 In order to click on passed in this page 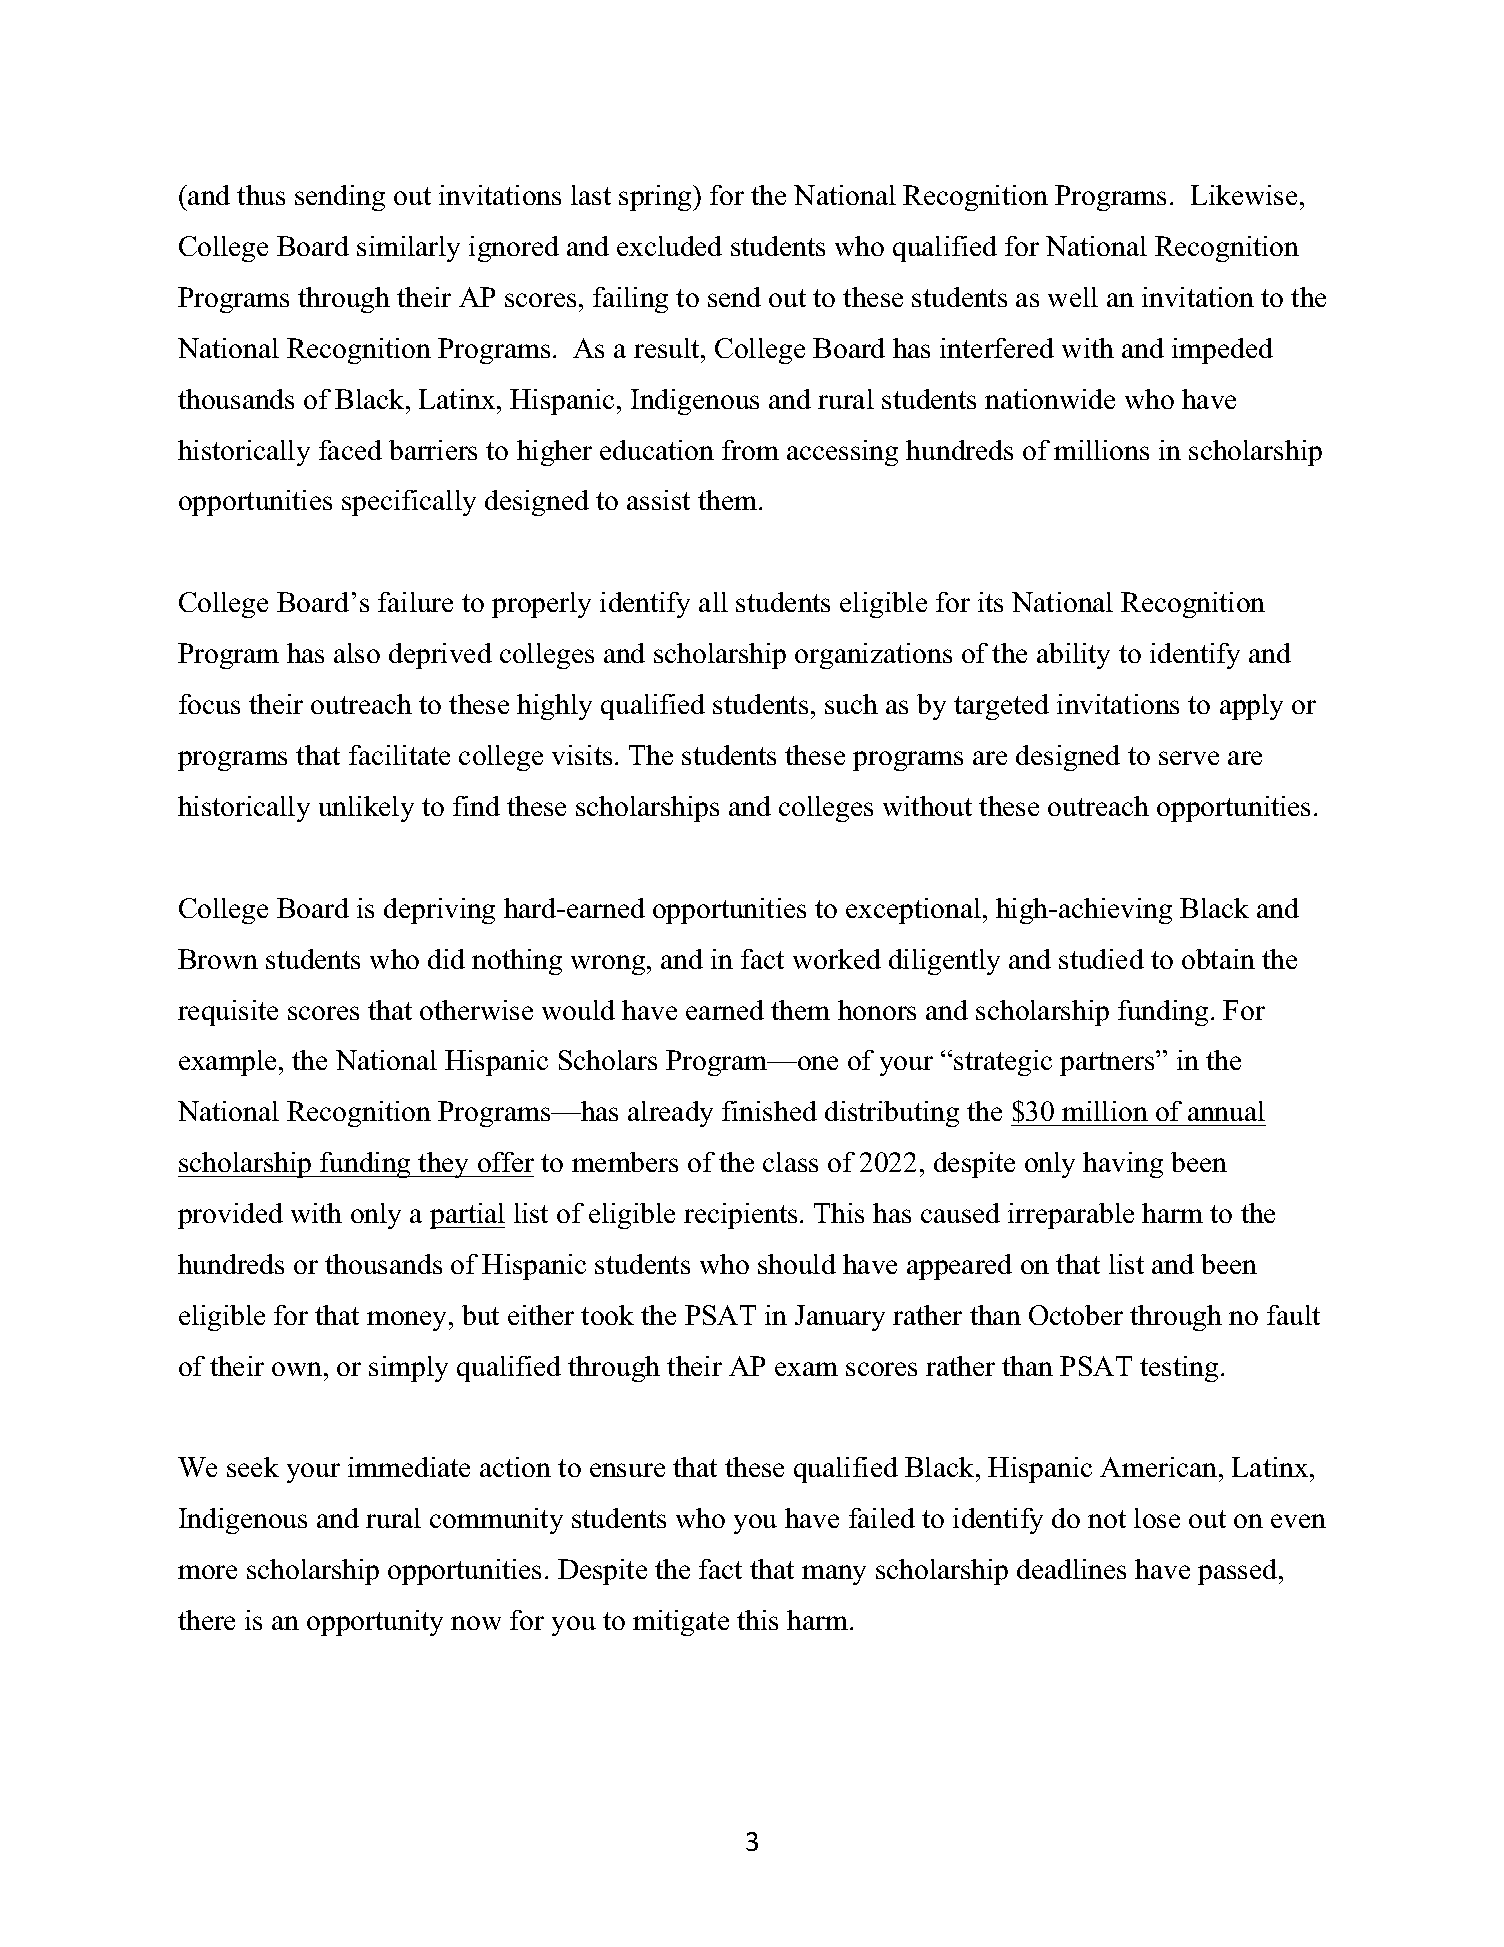, I will do `click(1239, 1572)`.
